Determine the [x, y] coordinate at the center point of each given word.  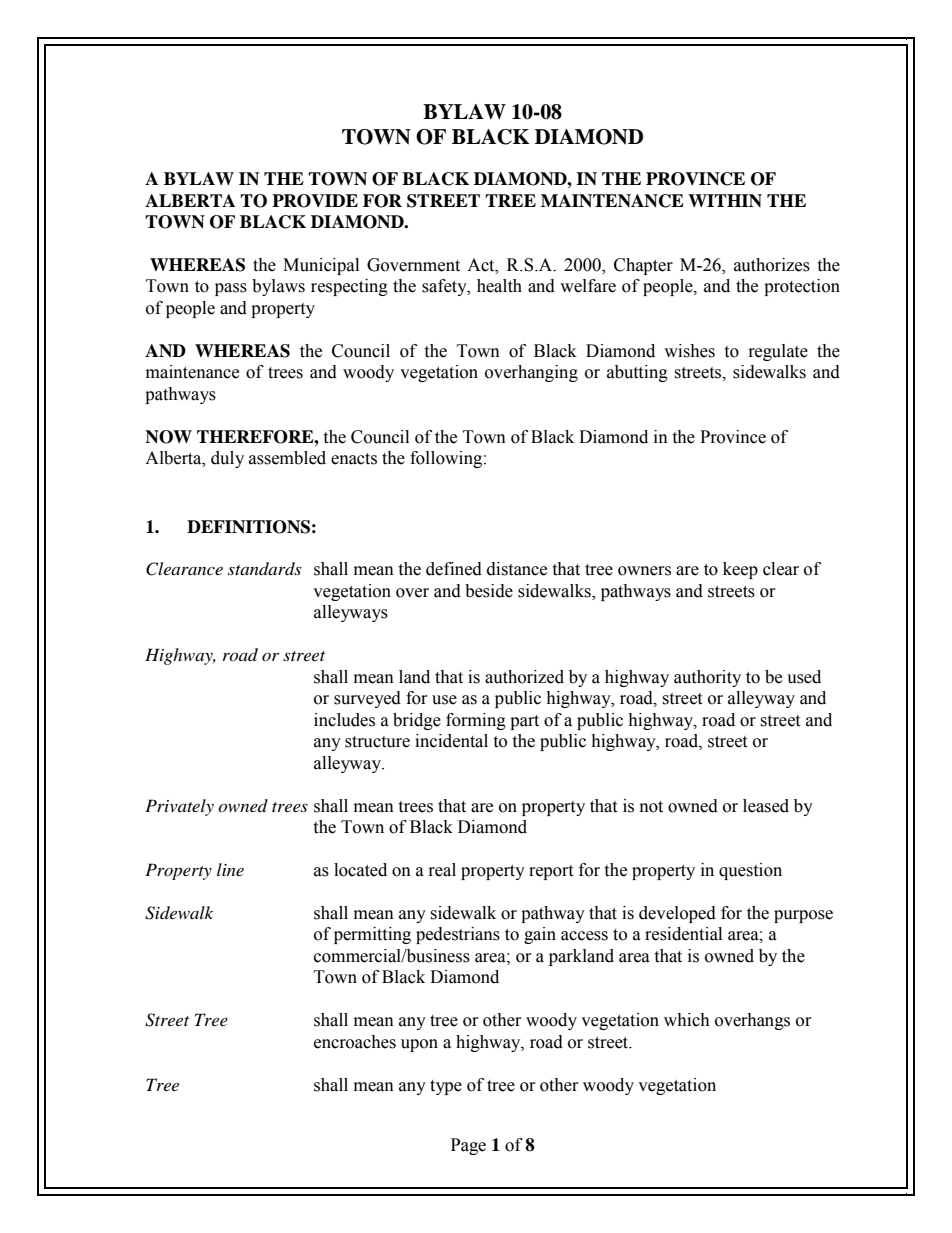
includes [344, 720]
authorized [524, 677]
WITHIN [725, 200]
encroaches [355, 1042]
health [499, 286]
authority [707, 678]
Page [468, 1146]
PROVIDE [315, 201]
